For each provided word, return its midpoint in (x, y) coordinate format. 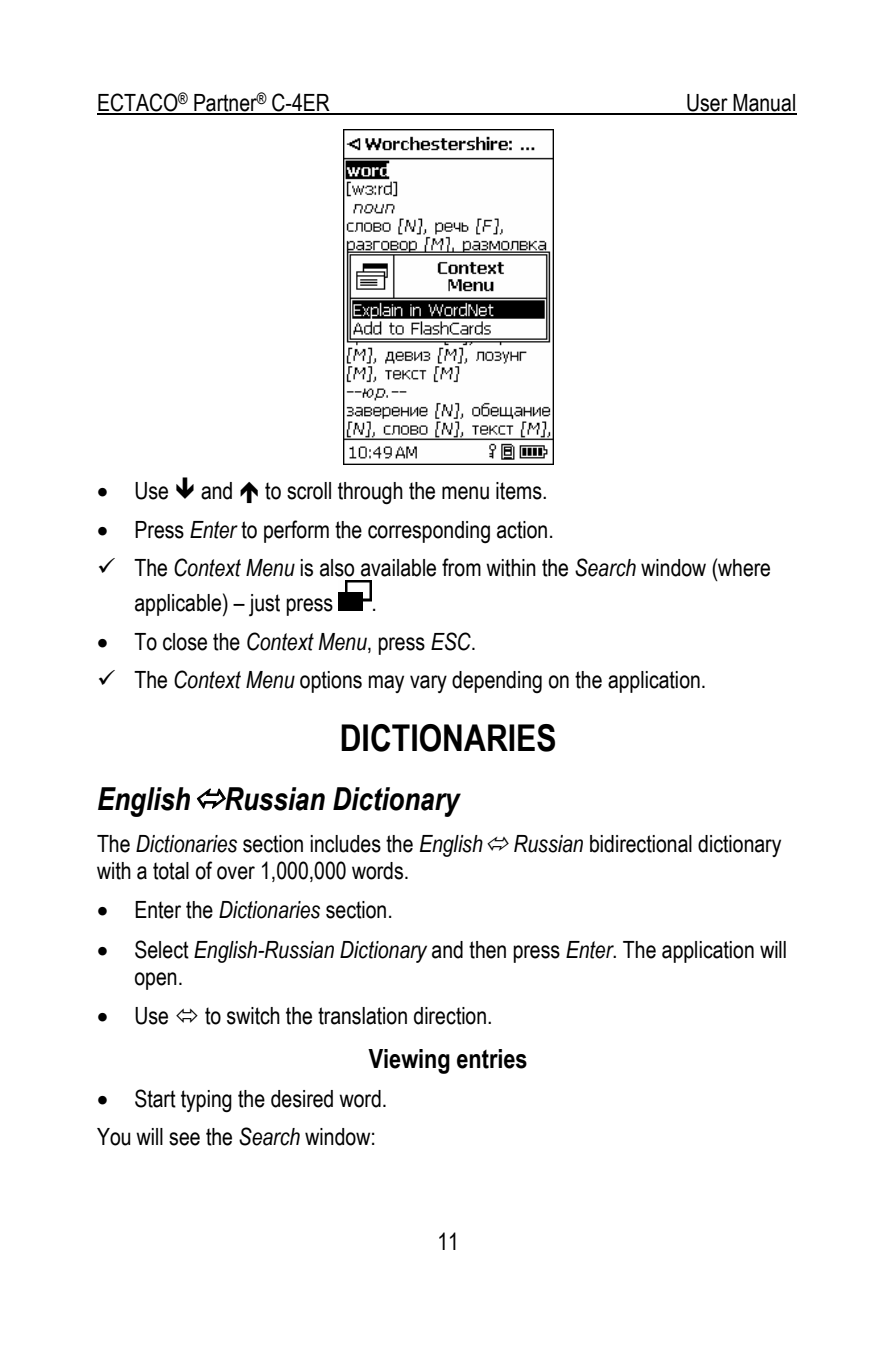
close (185, 642)
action (522, 530)
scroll (309, 491)
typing (206, 1101)
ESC (452, 641)
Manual (764, 104)
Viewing (409, 1061)
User (707, 104)
